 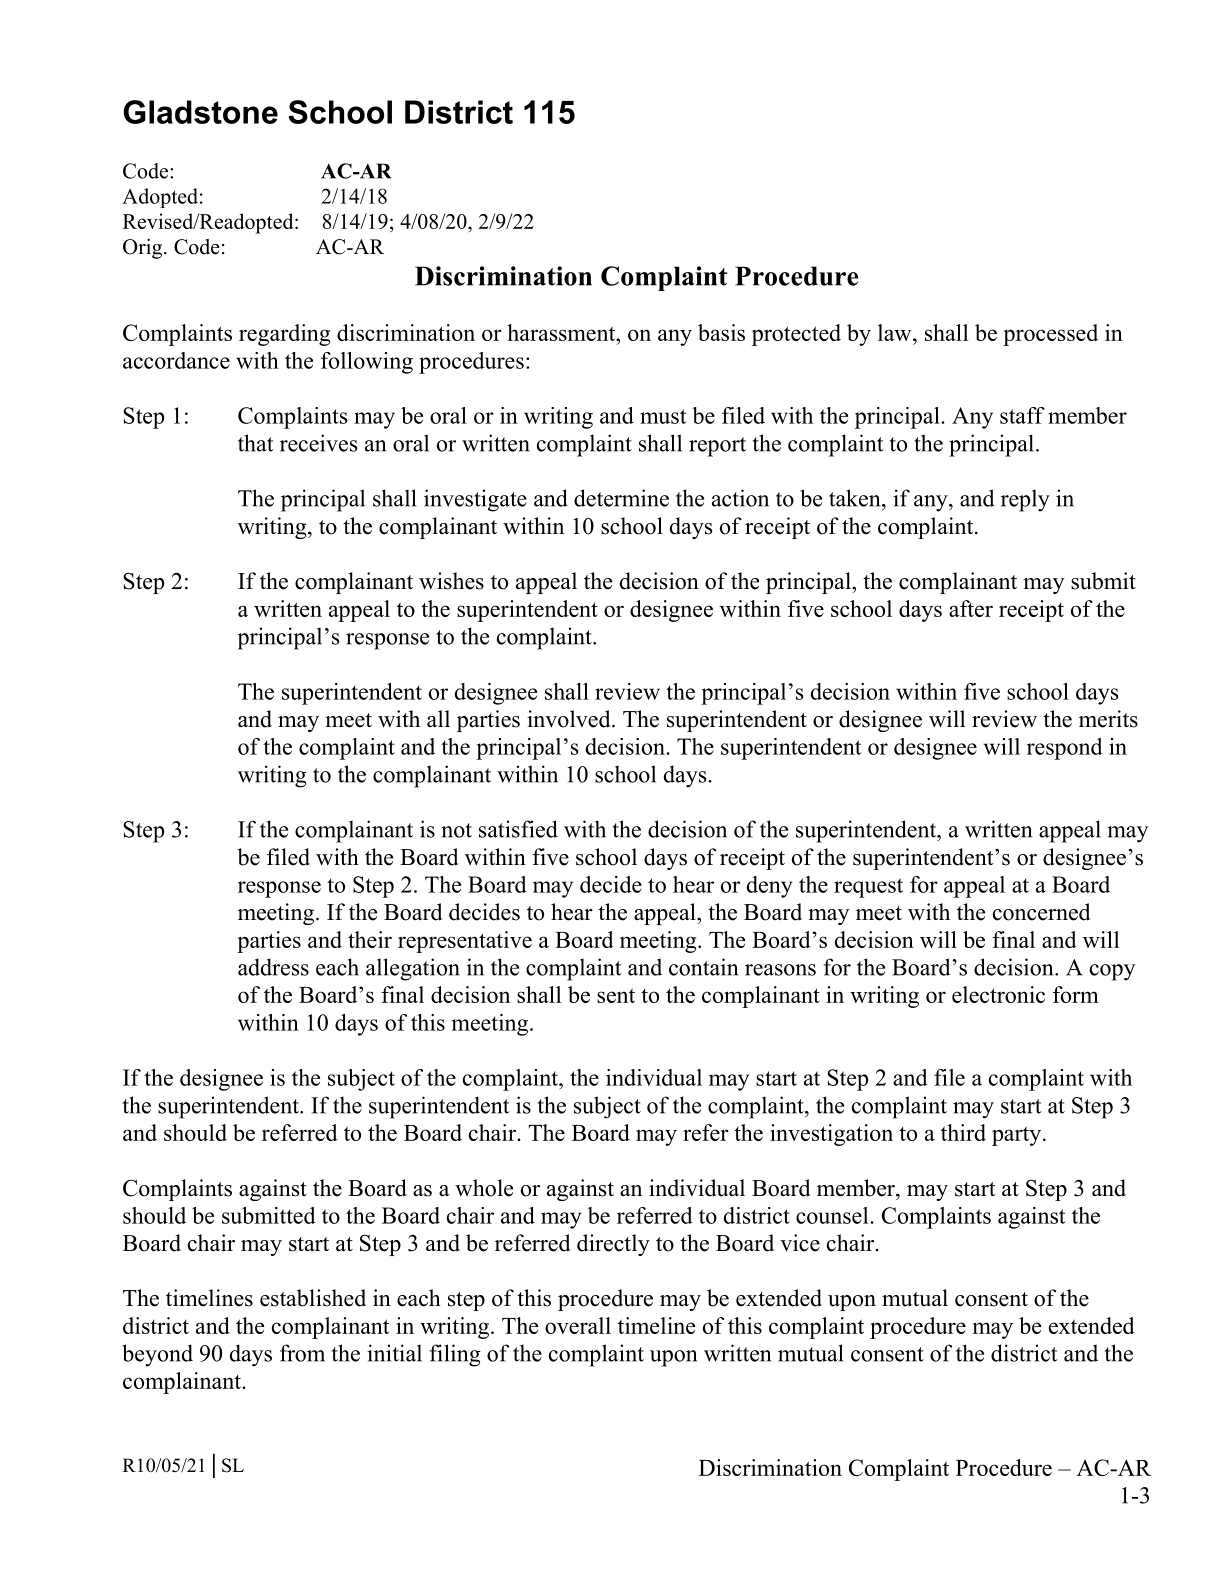 I want to click on determine, so click(x=621, y=498).
